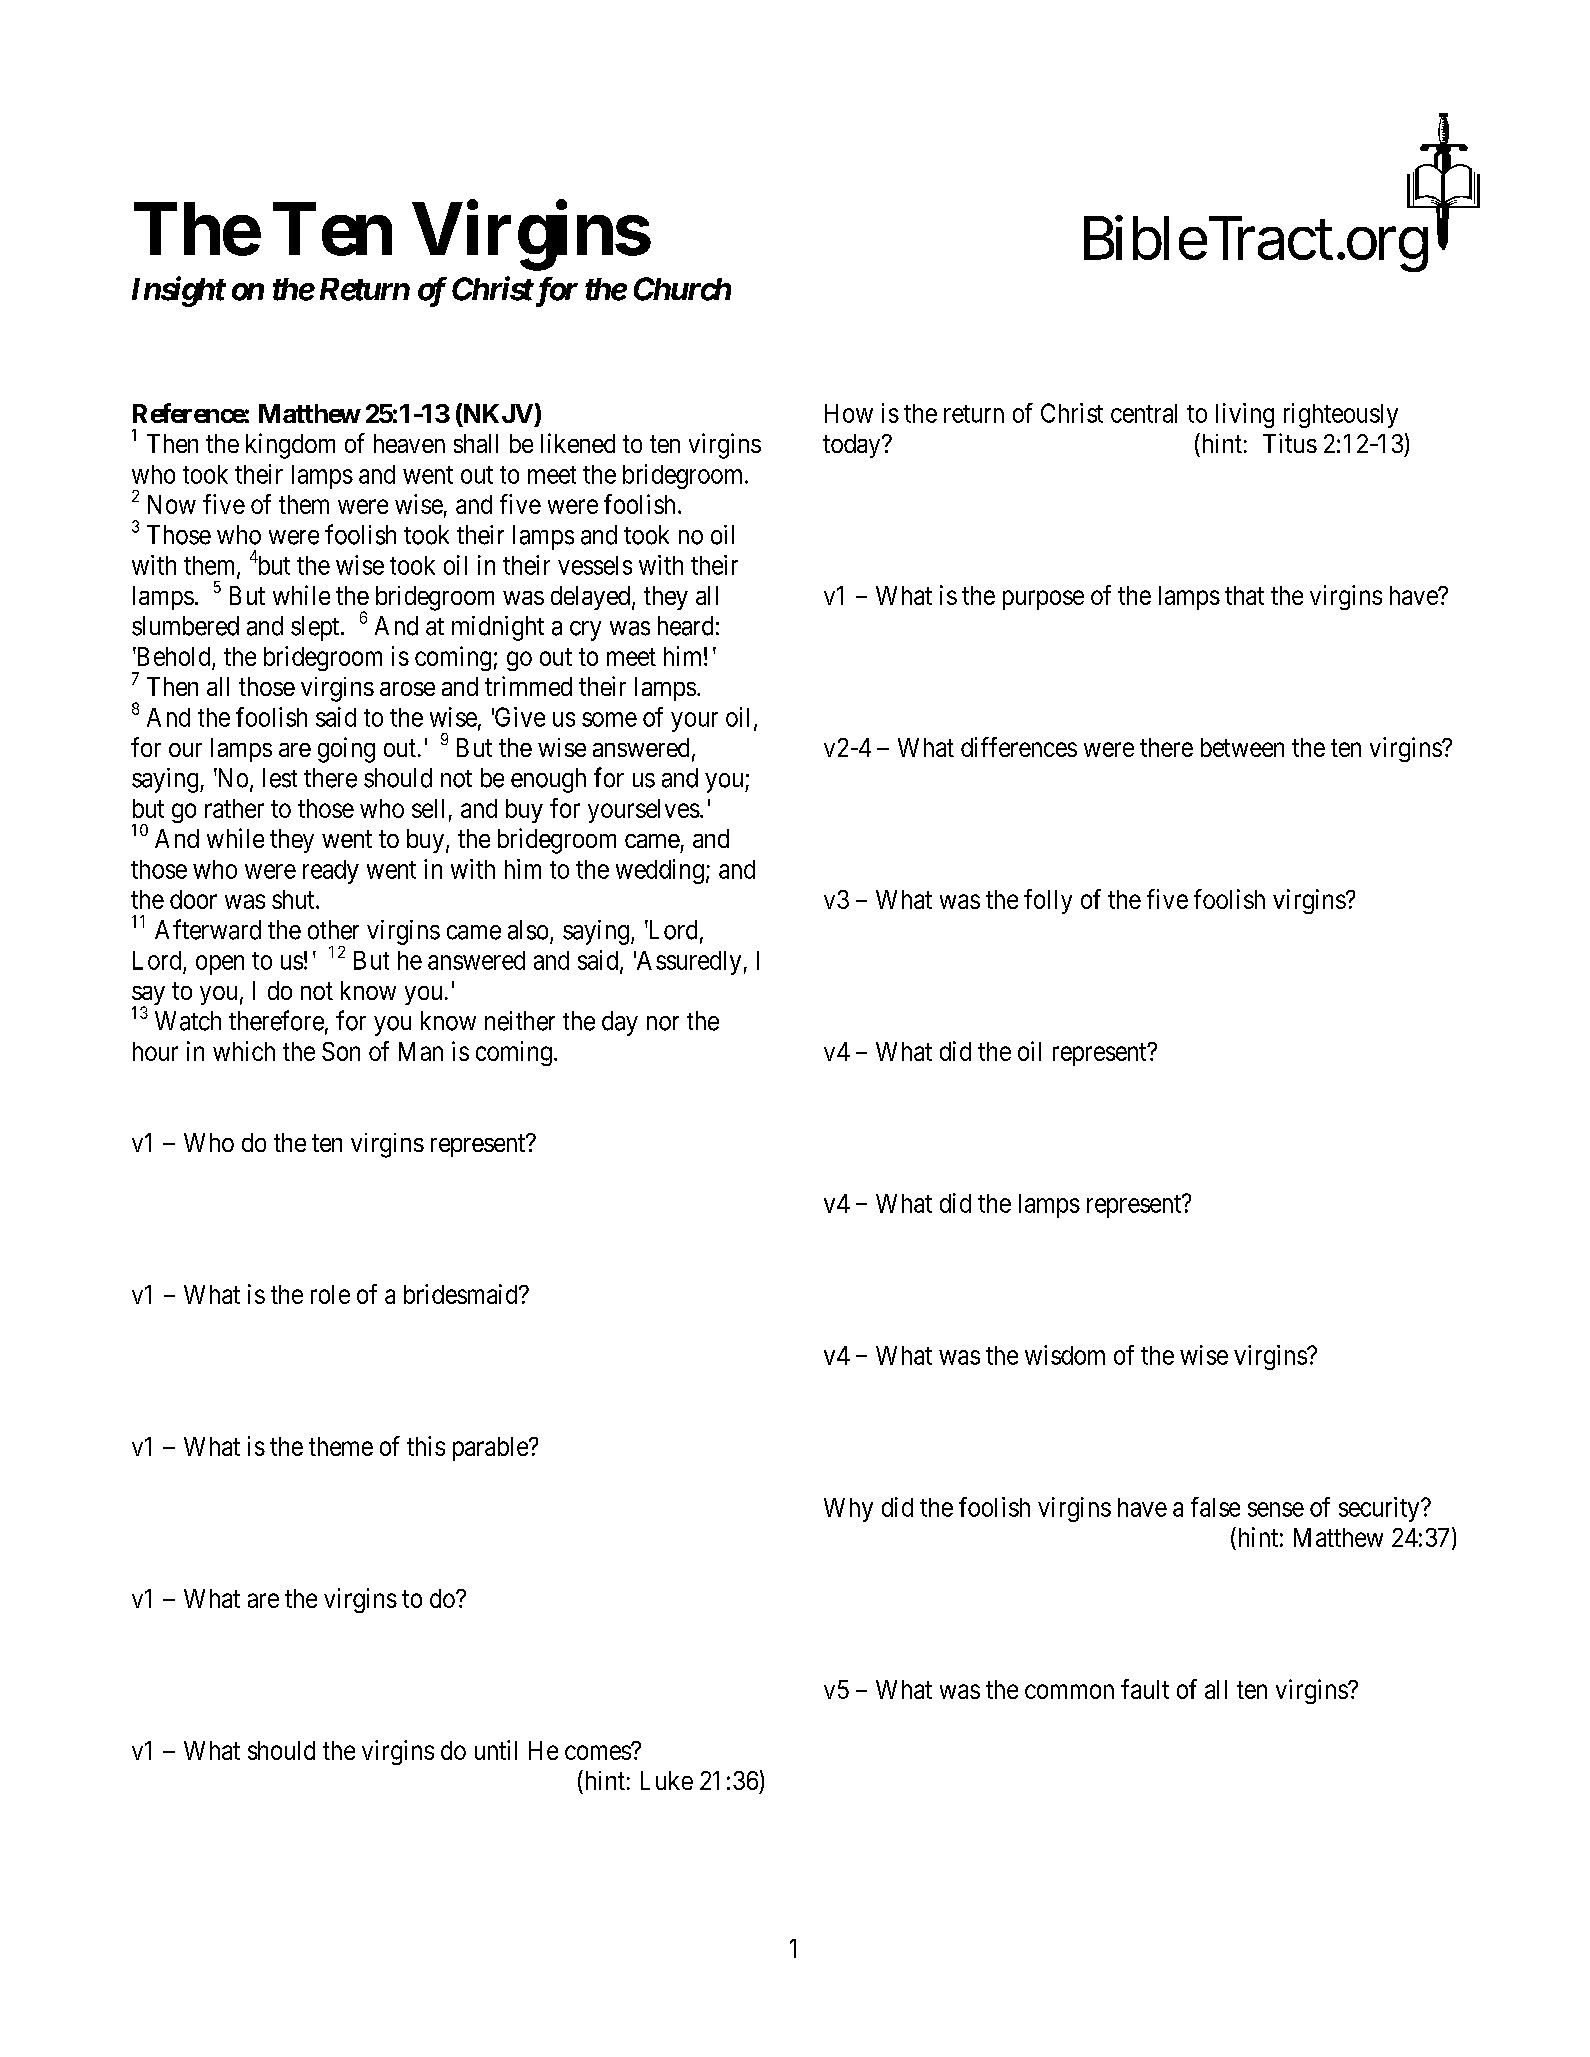 This document has width=1590, height=2057. Describe the element at coordinates (1245, 415) in the document. I see `living` at that location.
